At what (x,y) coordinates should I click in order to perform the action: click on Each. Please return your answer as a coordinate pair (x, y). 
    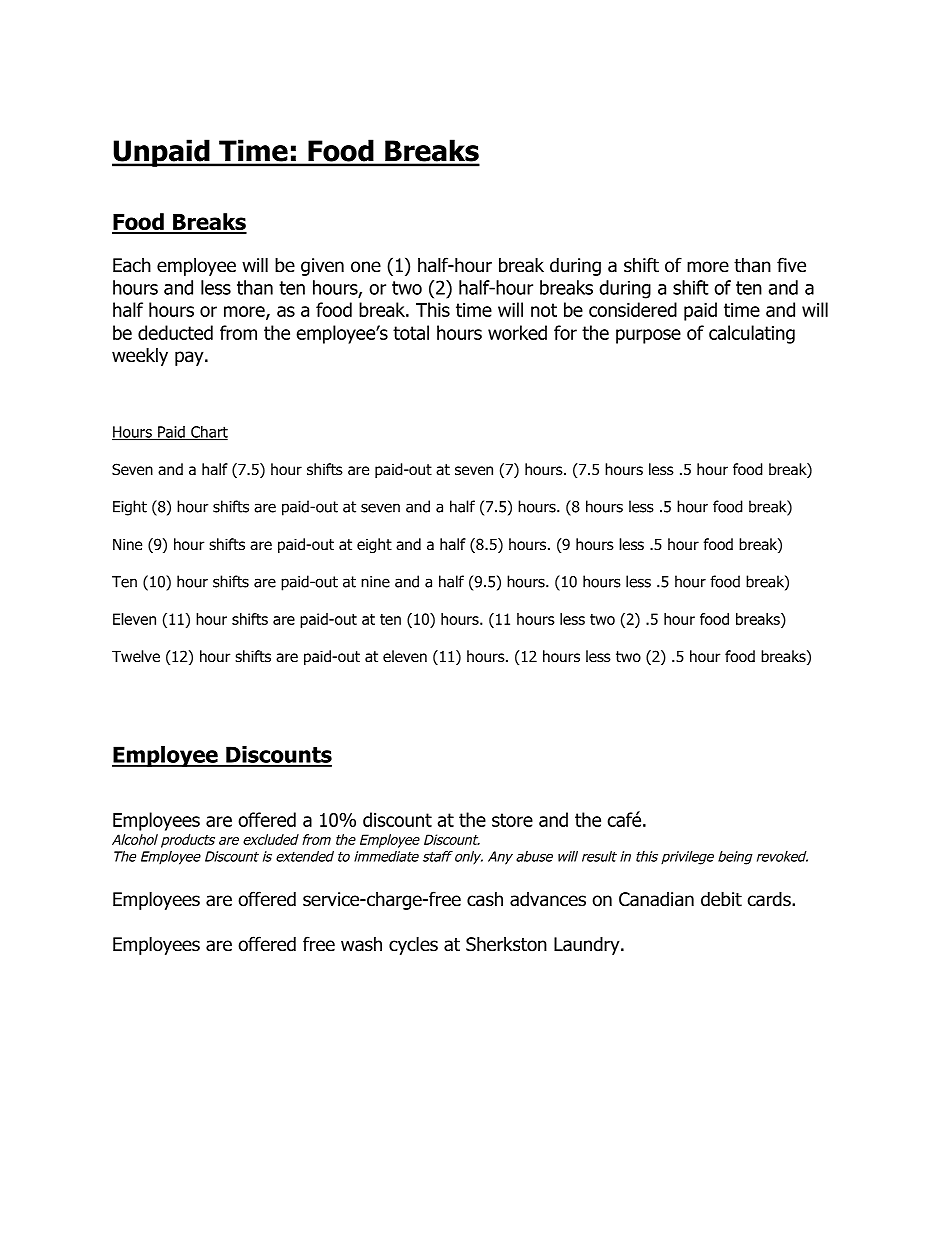
    Looking at the image, I should click on (132, 265).
